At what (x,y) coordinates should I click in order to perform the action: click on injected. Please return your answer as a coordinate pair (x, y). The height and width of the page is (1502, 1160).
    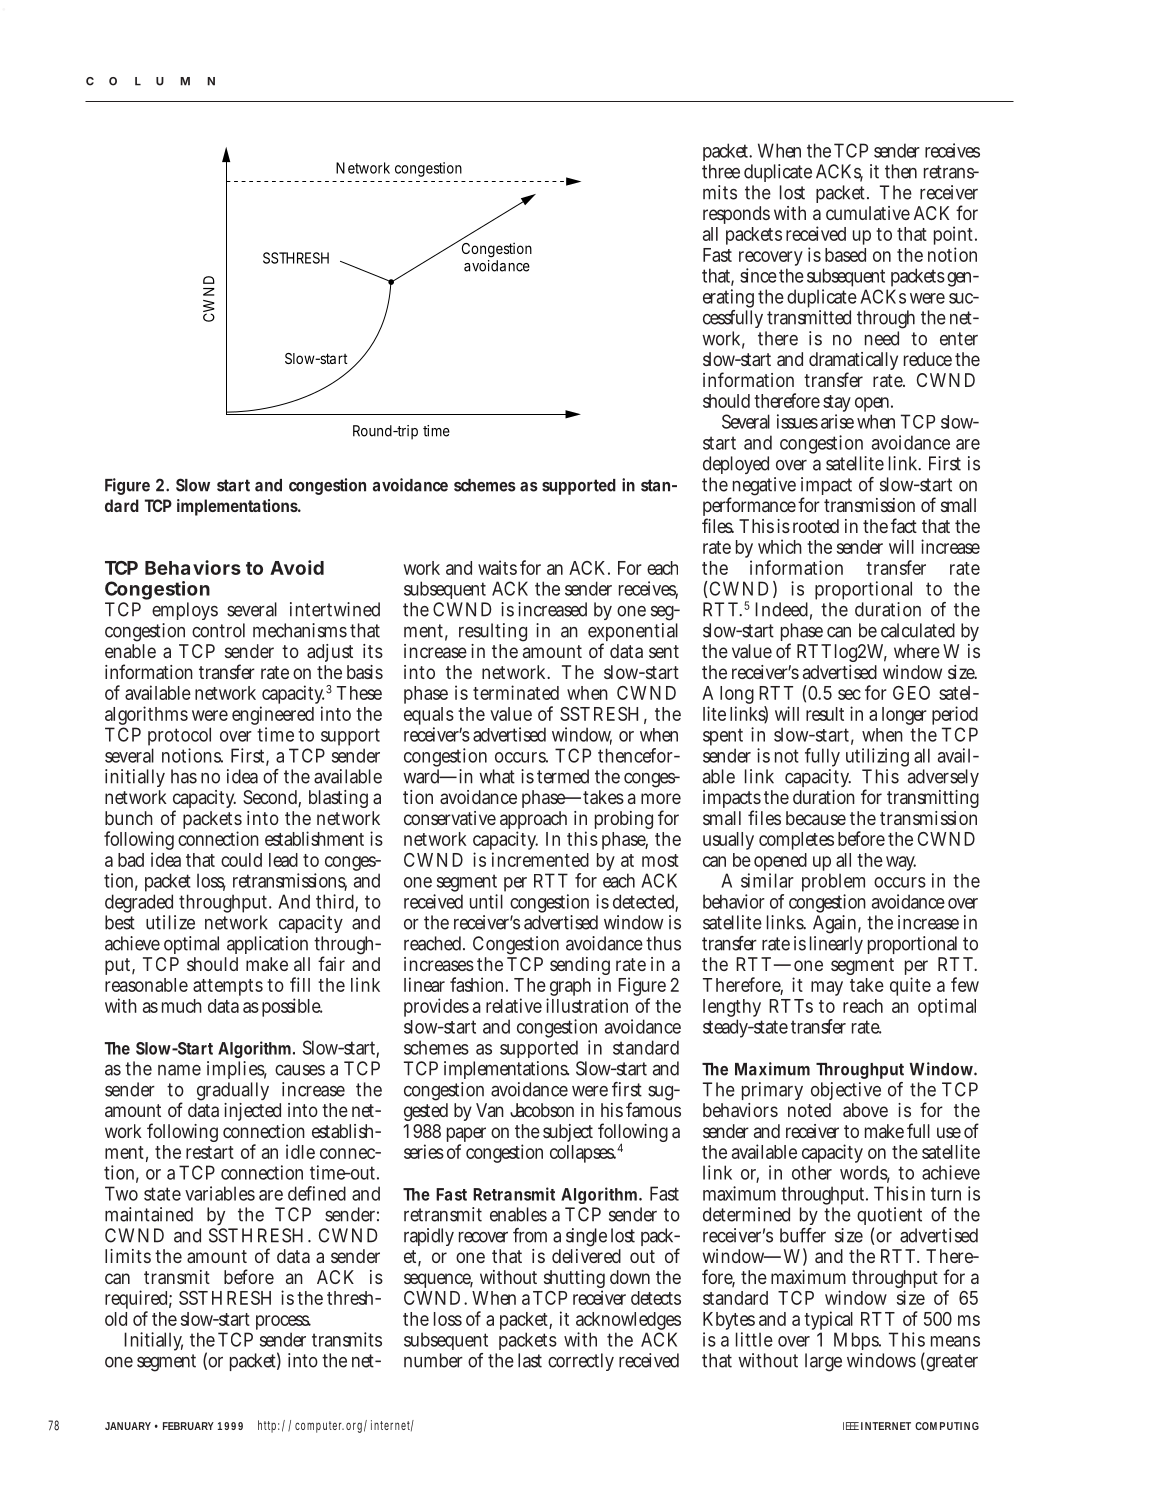
    Looking at the image, I should click on (252, 1112).
